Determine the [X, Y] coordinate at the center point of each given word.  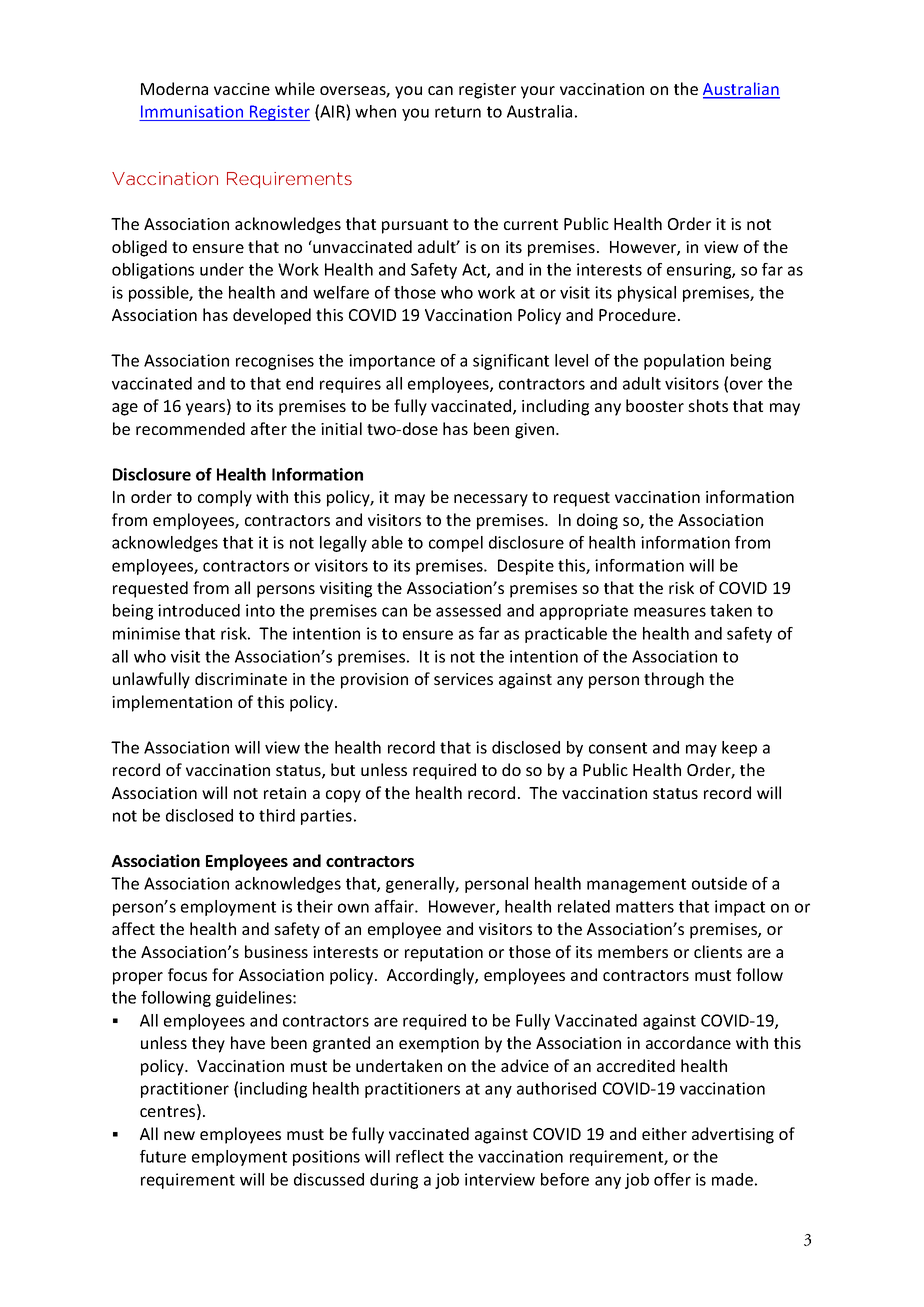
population [684, 362]
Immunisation [192, 111]
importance [392, 362]
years [207, 409]
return [458, 112]
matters [645, 907]
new [179, 1135]
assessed [468, 610]
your [538, 92]
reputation [444, 954]
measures [670, 612]
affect [133, 928]
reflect [420, 1156]
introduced [199, 610]
